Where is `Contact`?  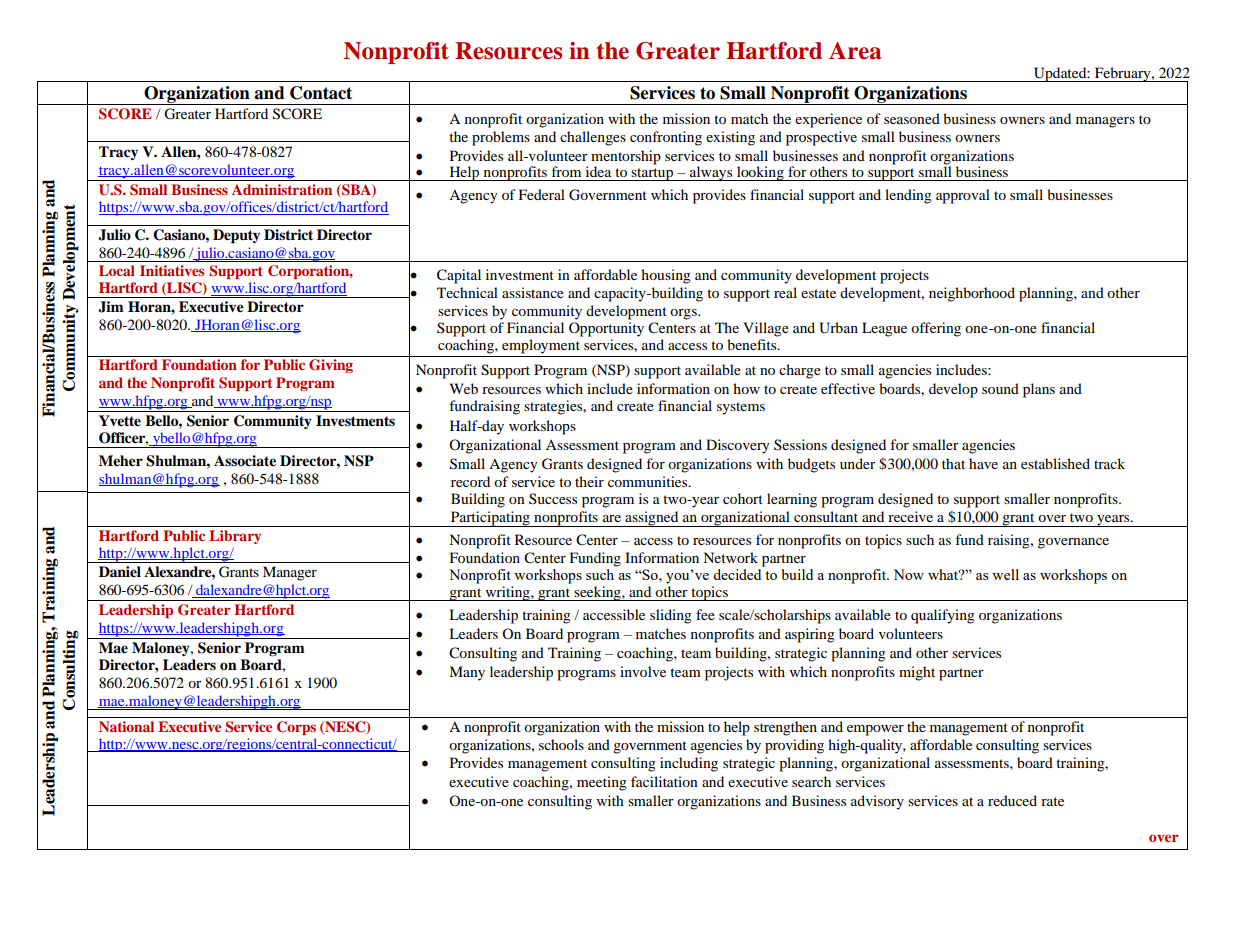
Contact is located at coordinates (321, 93).
